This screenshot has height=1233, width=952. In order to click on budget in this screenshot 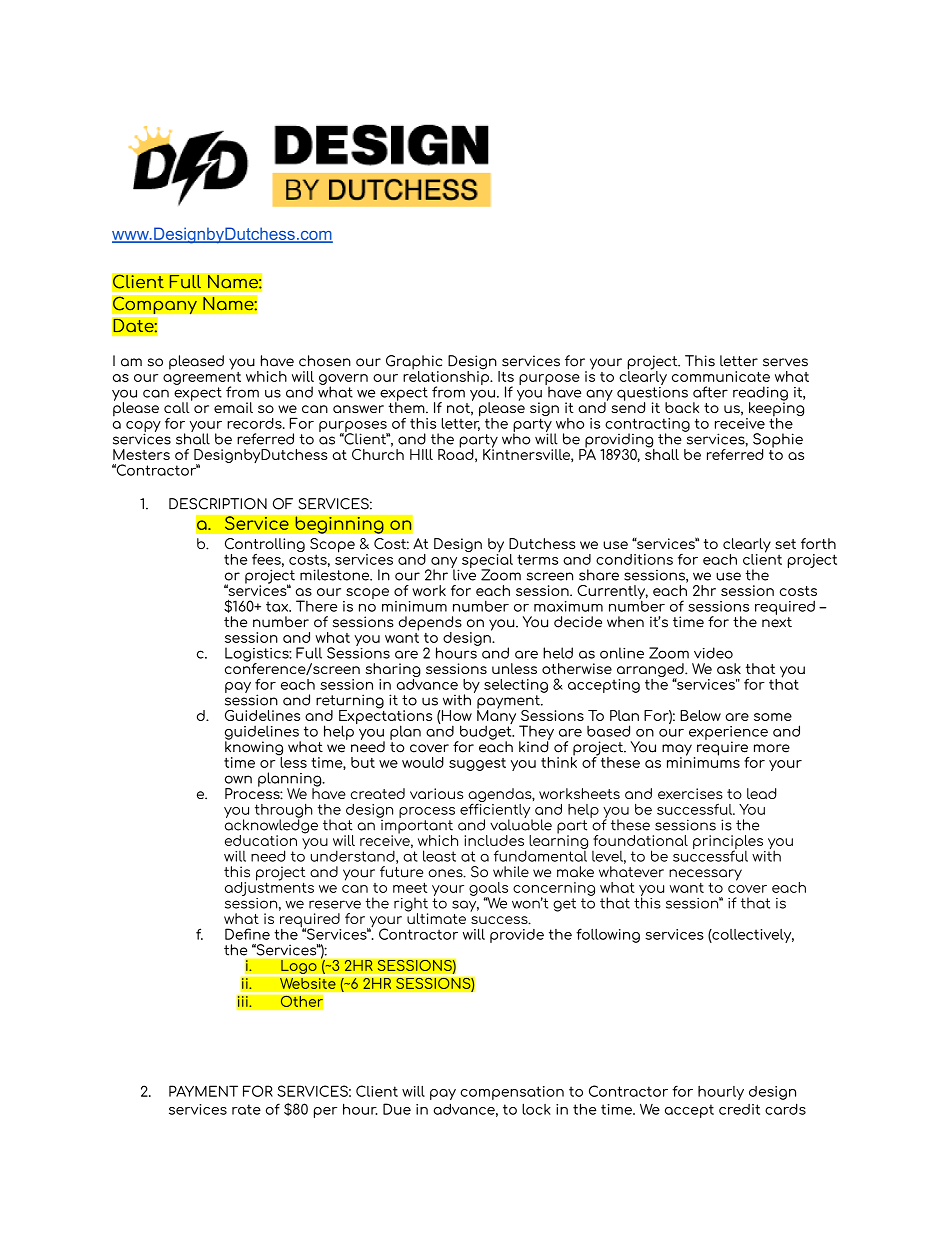, I will do `click(486, 732)`.
